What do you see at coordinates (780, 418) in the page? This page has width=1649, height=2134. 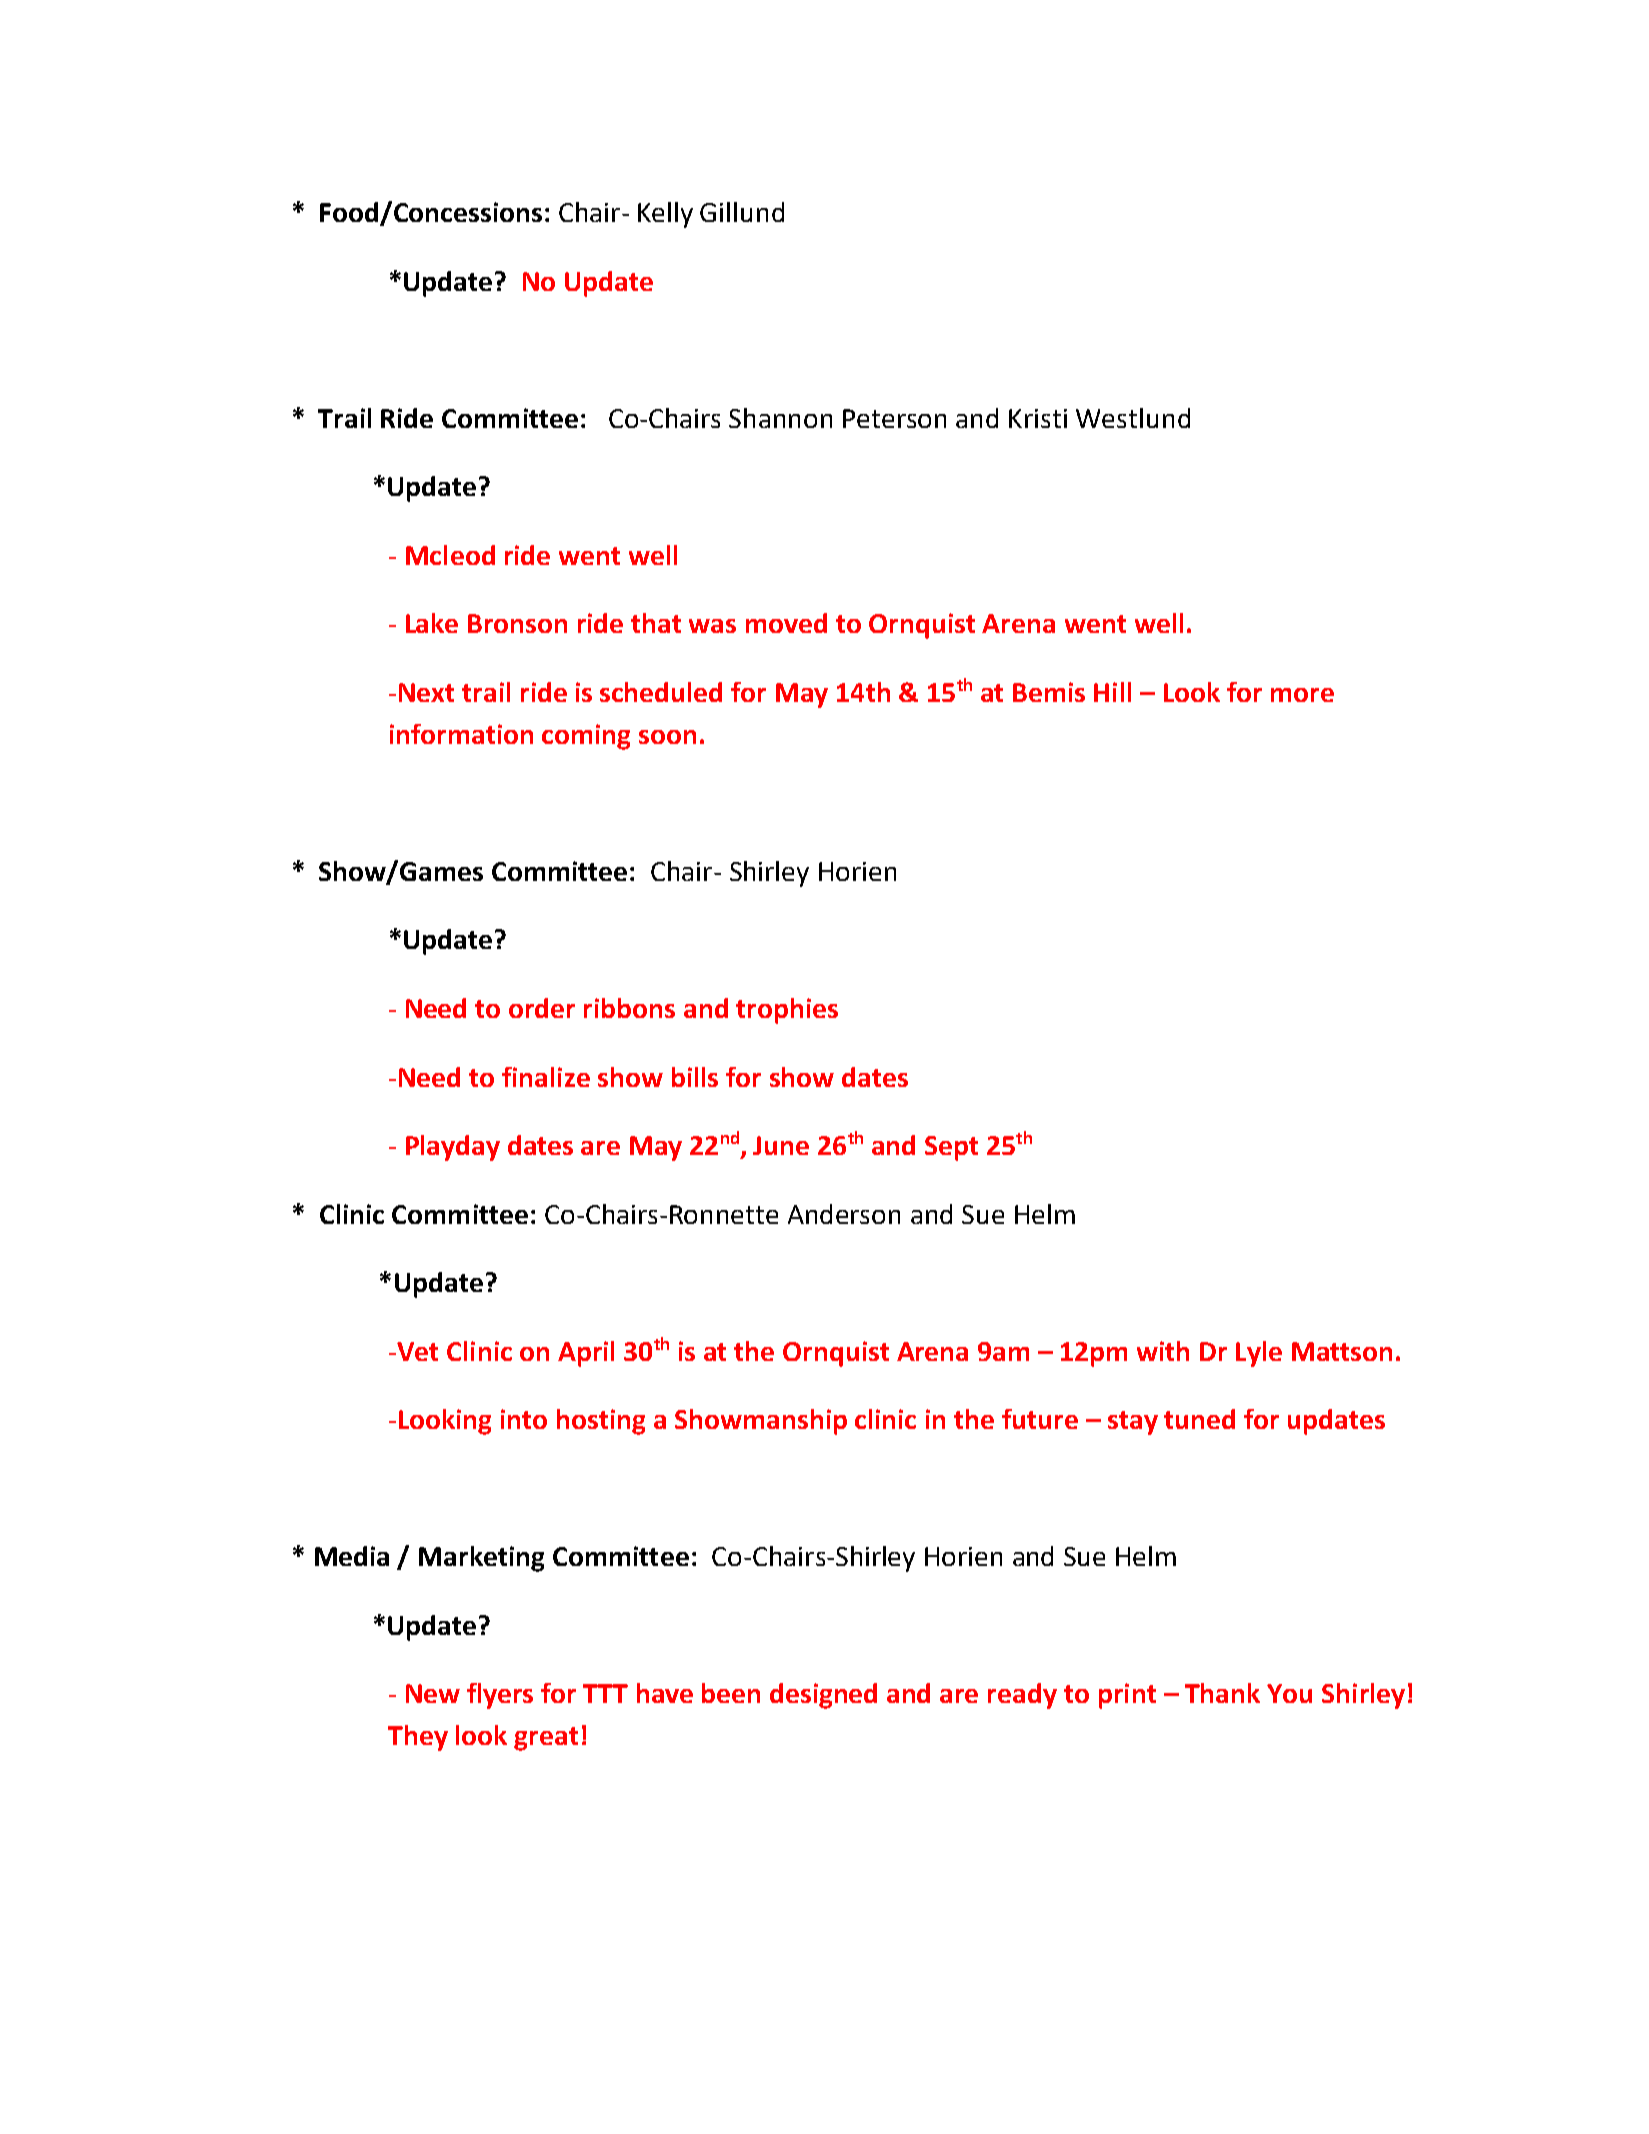 I see `Shannon` at bounding box center [780, 418].
